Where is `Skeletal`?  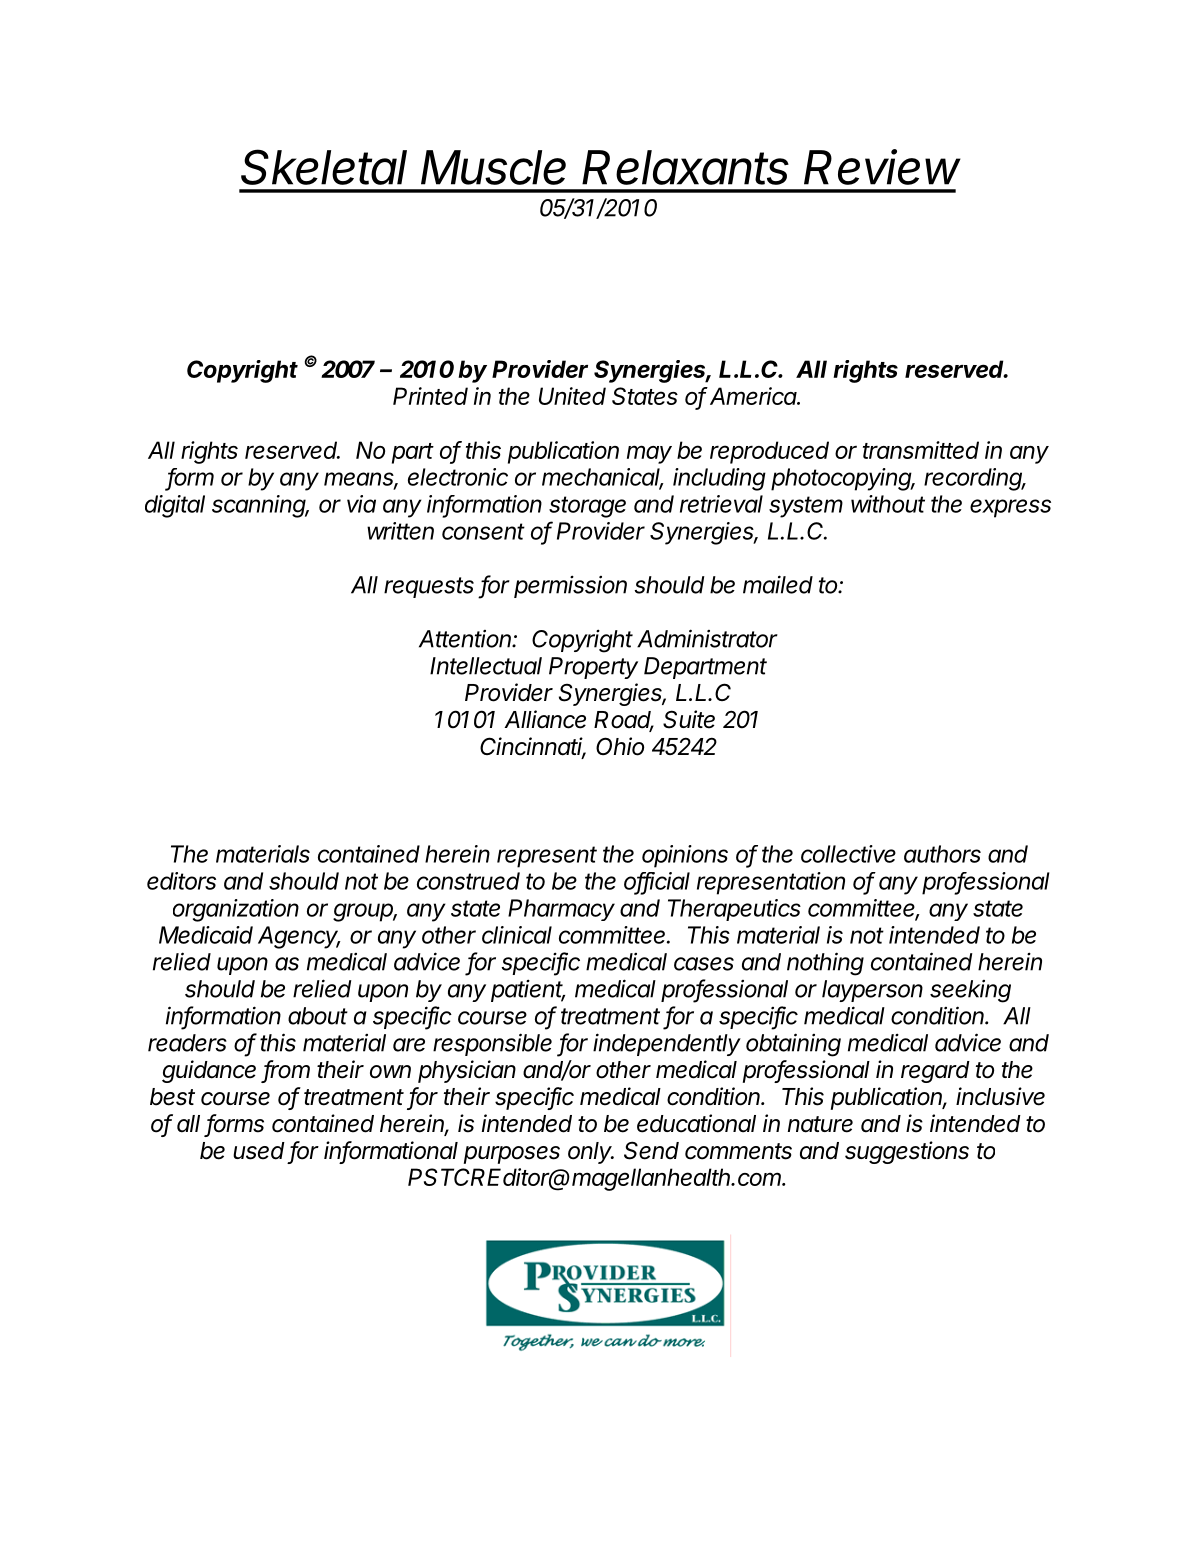
Skeletal is located at coordinates (324, 167).
